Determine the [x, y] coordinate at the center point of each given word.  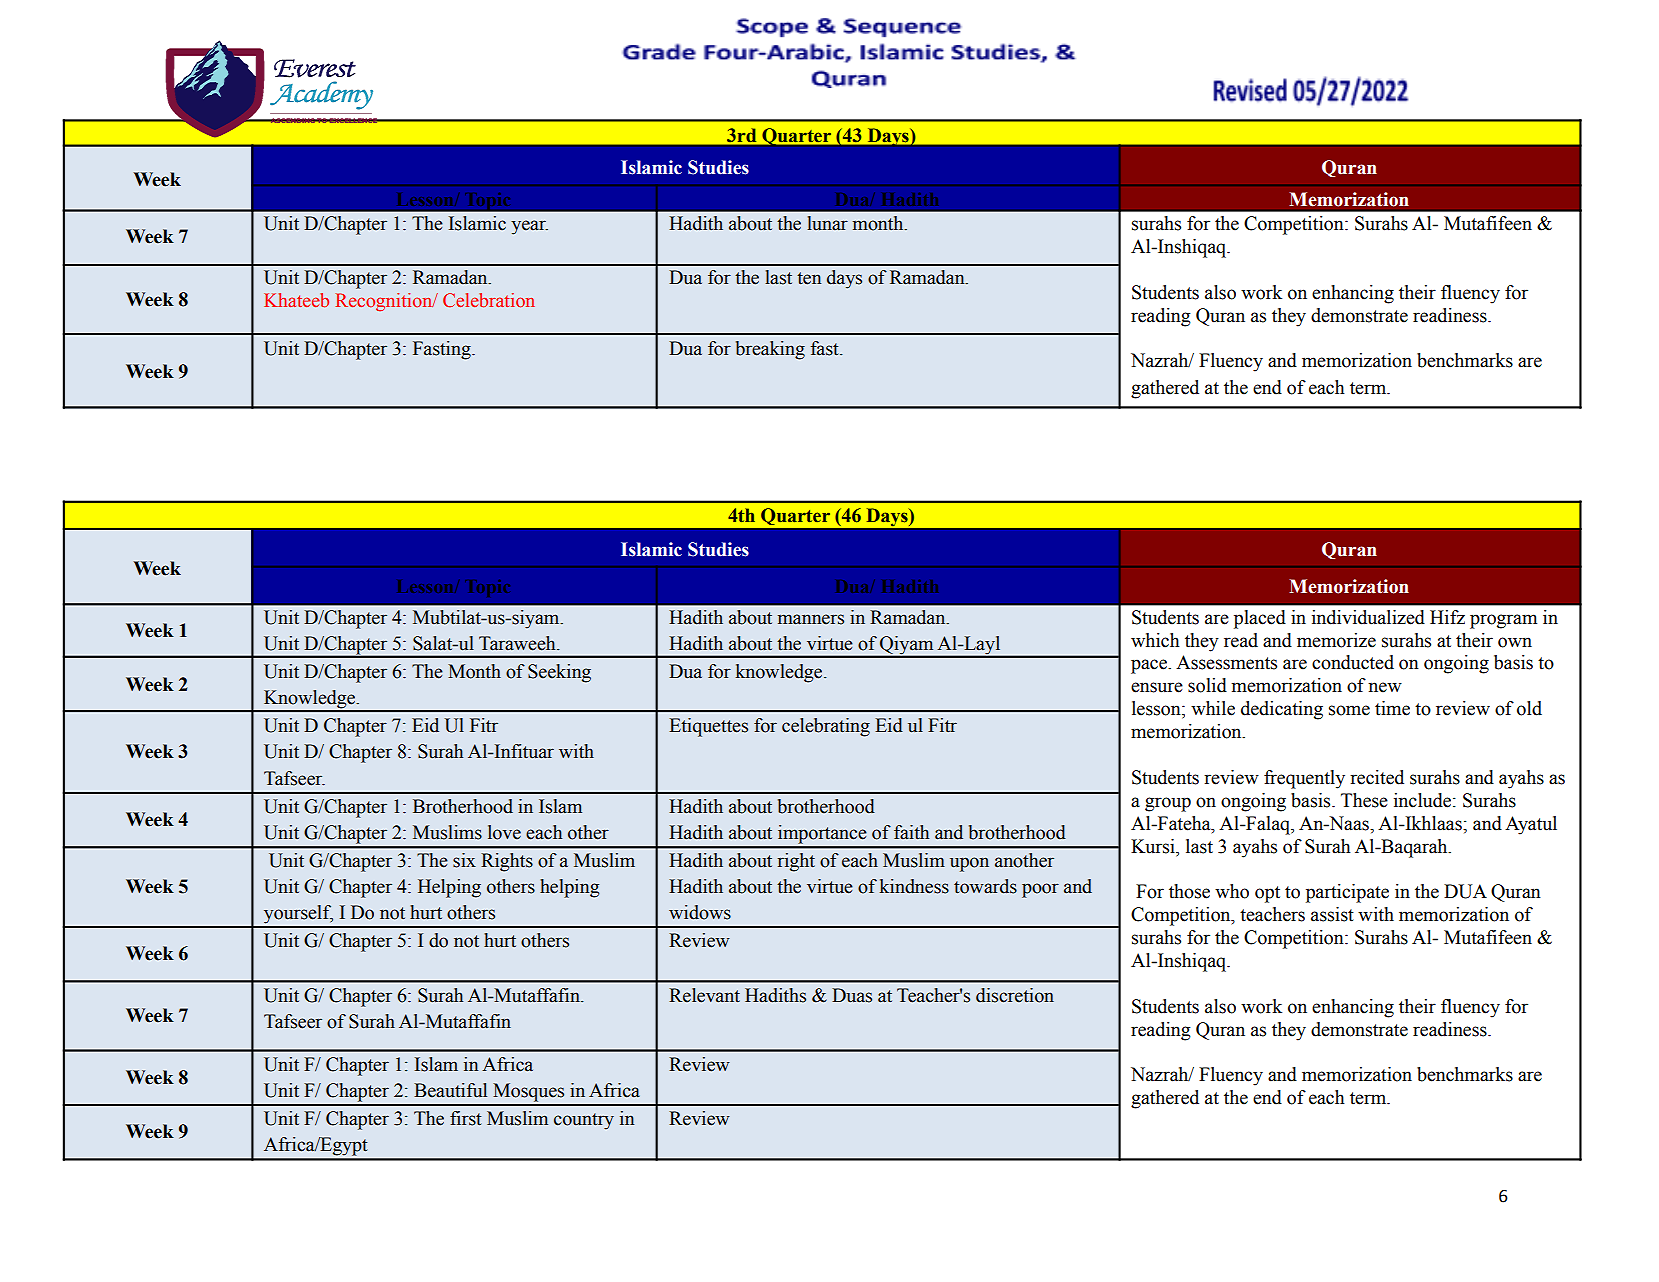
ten [809, 278]
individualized [1368, 617]
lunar [827, 223]
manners [811, 619]
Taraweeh [518, 643]
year [529, 227]
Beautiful [450, 1090]
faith [911, 832]
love [504, 832]
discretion [1015, 995]
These [1364, 800]
